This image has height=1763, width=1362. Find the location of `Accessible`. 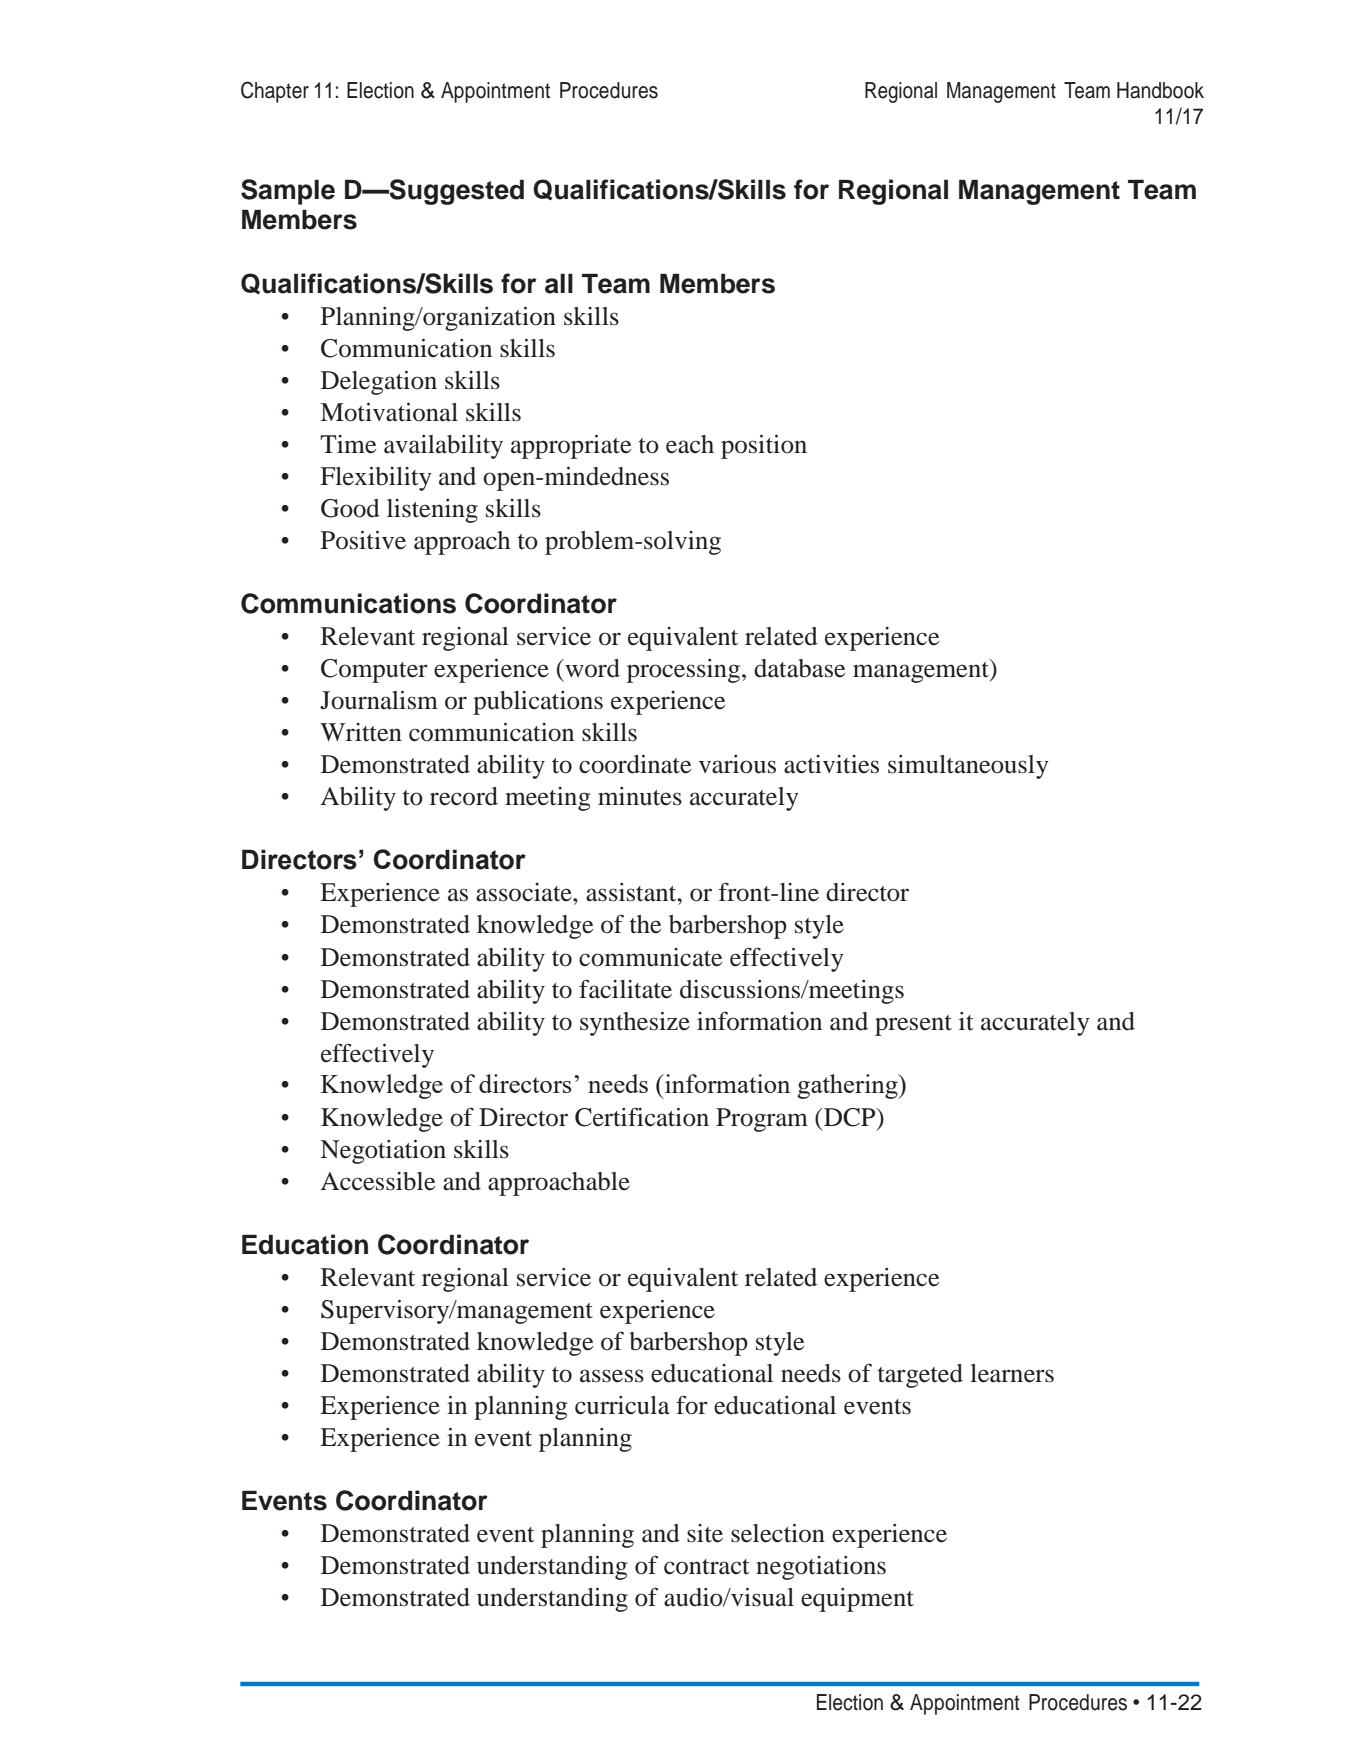

Accessible is located at coordinates (378, 1181).
